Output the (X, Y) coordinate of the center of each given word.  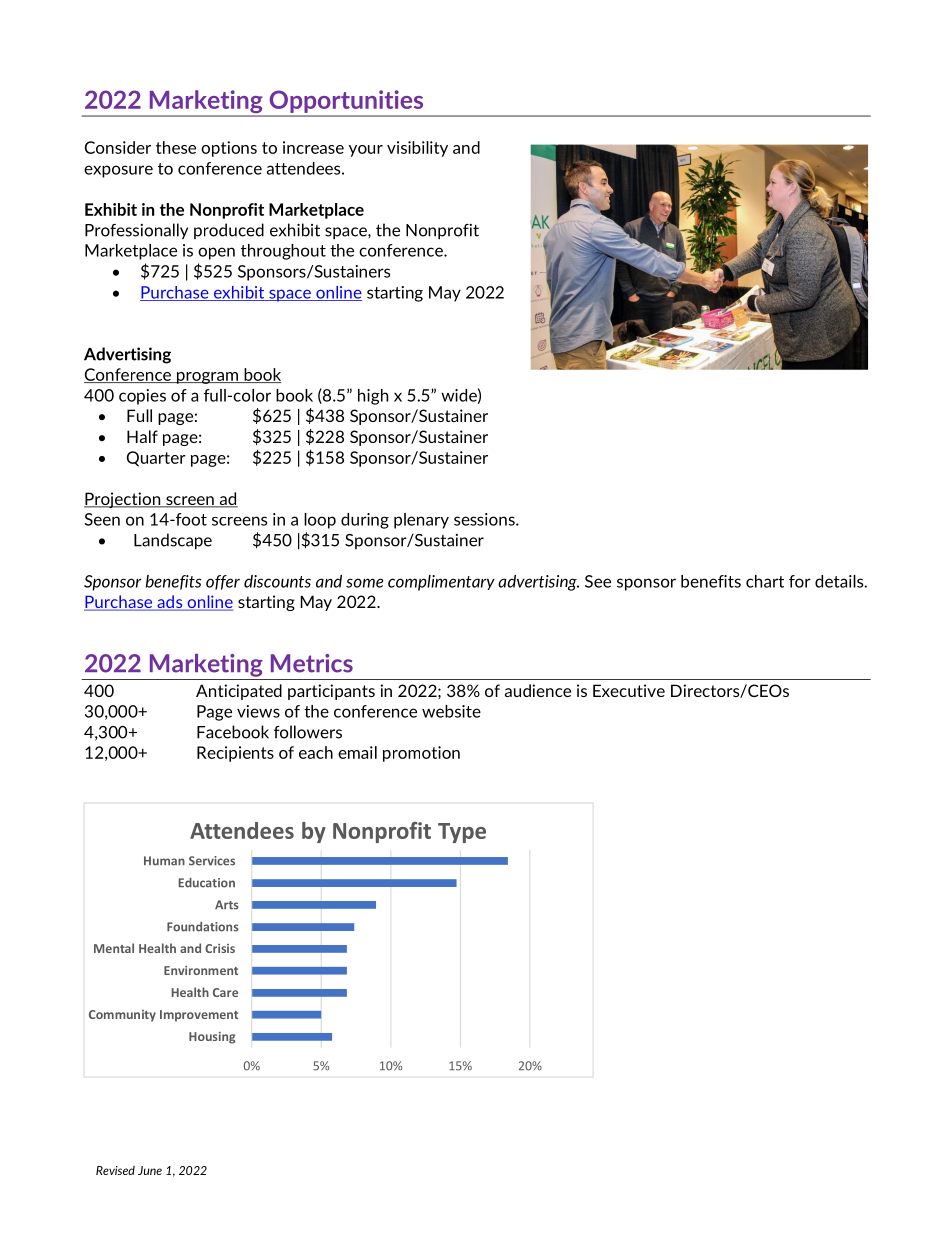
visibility (417, 149)
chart (765, 581)
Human (164, 861)
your (366, 151)
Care (225, 992)
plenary (421, 521)
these (176, 147)
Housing (212, 1038)
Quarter (156, 459)
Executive (629, 690)
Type (462, 833)
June (150, 1170)
